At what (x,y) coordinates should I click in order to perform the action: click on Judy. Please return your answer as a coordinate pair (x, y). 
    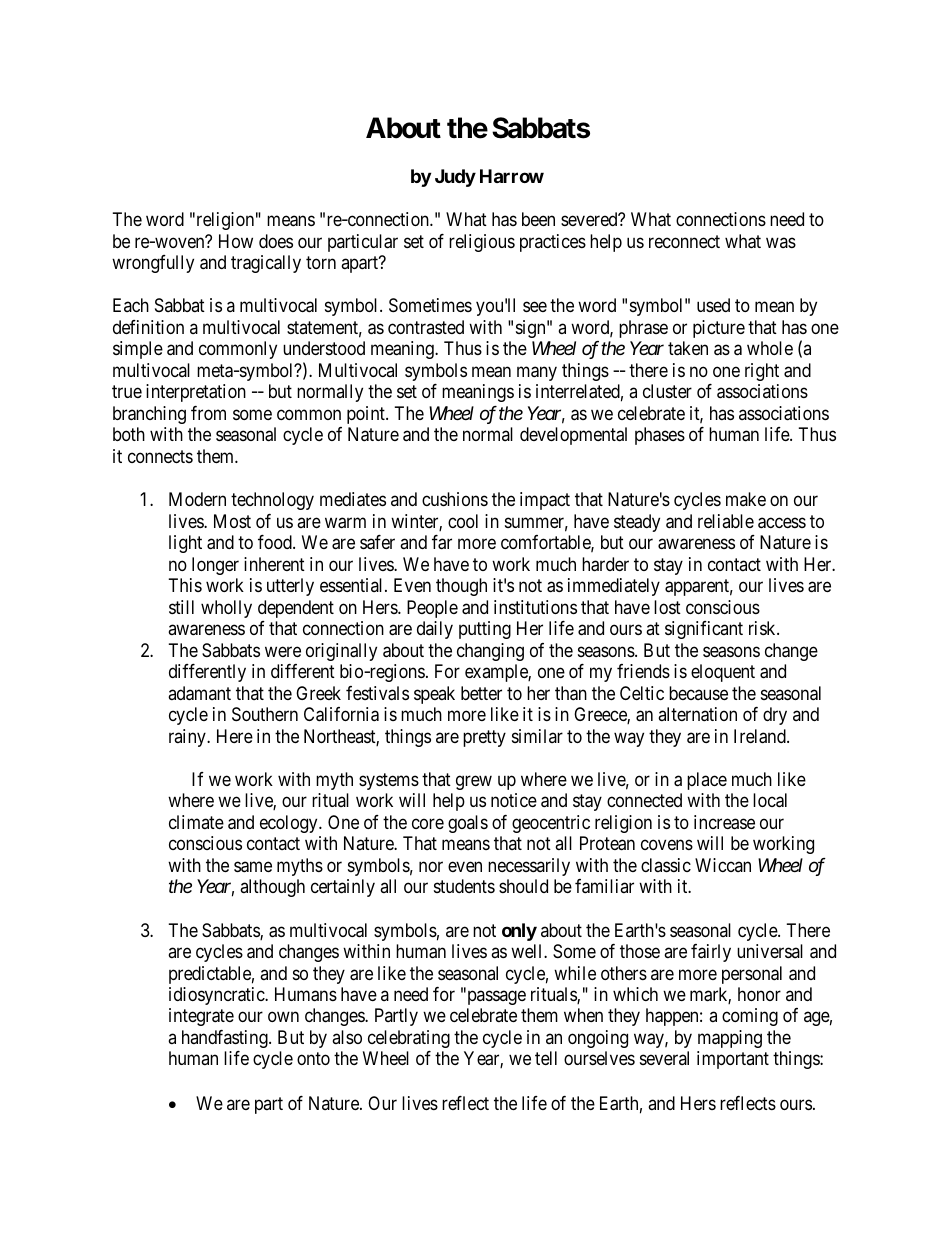
    Looking at the image, I should click on (455, 178).
